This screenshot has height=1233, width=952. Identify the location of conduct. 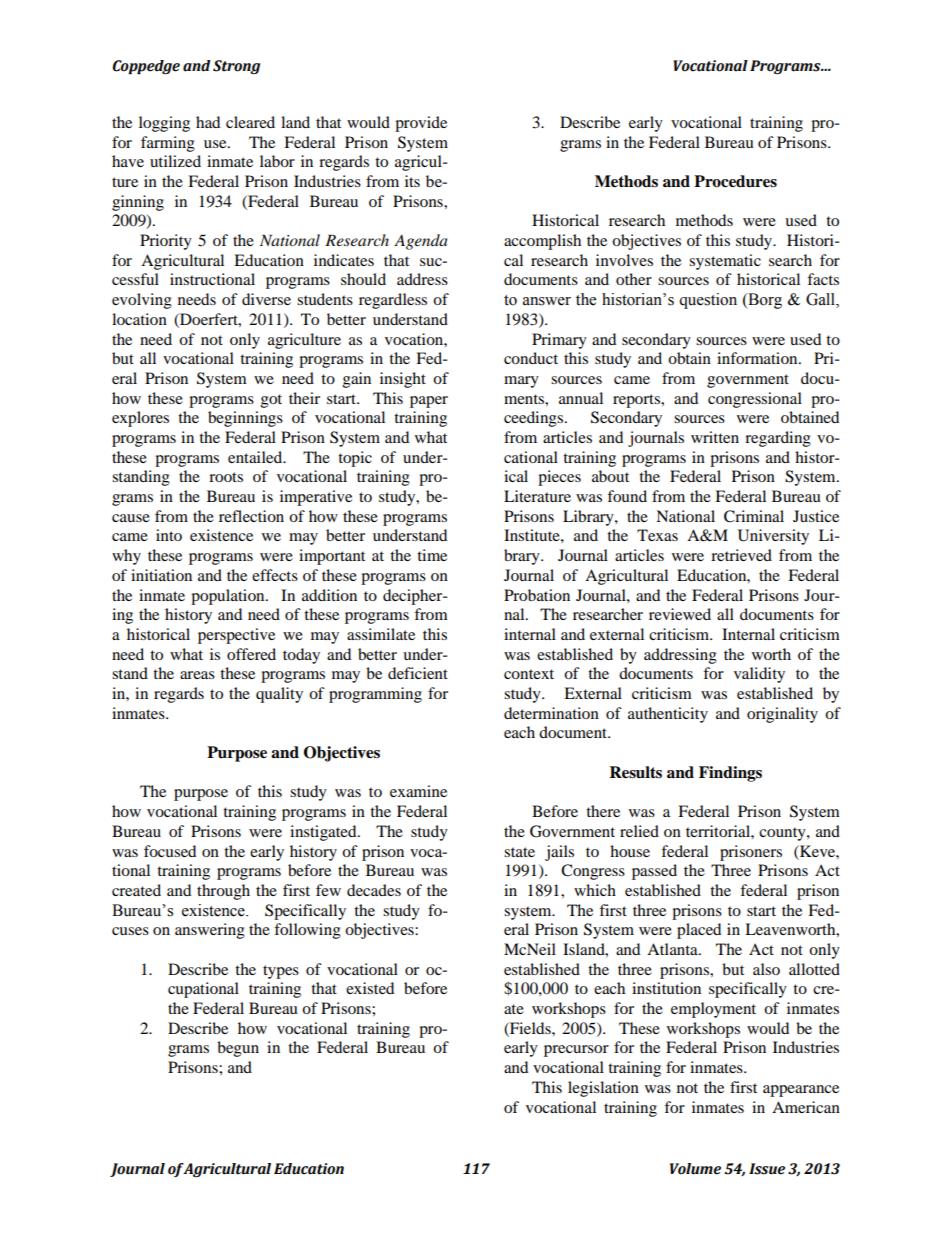
(531, 358).
